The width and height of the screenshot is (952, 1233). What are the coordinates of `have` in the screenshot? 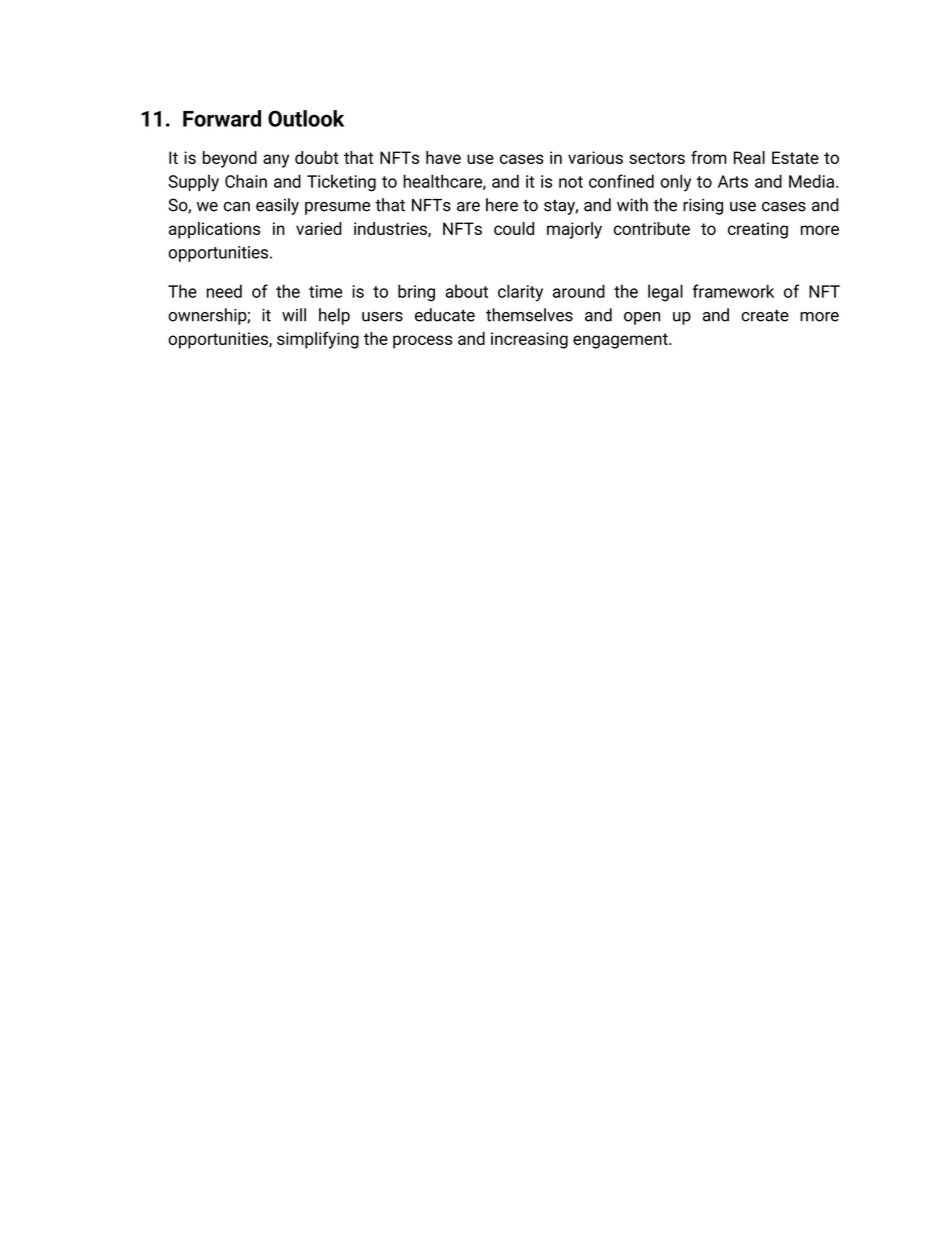 It's located at (443, 157).
